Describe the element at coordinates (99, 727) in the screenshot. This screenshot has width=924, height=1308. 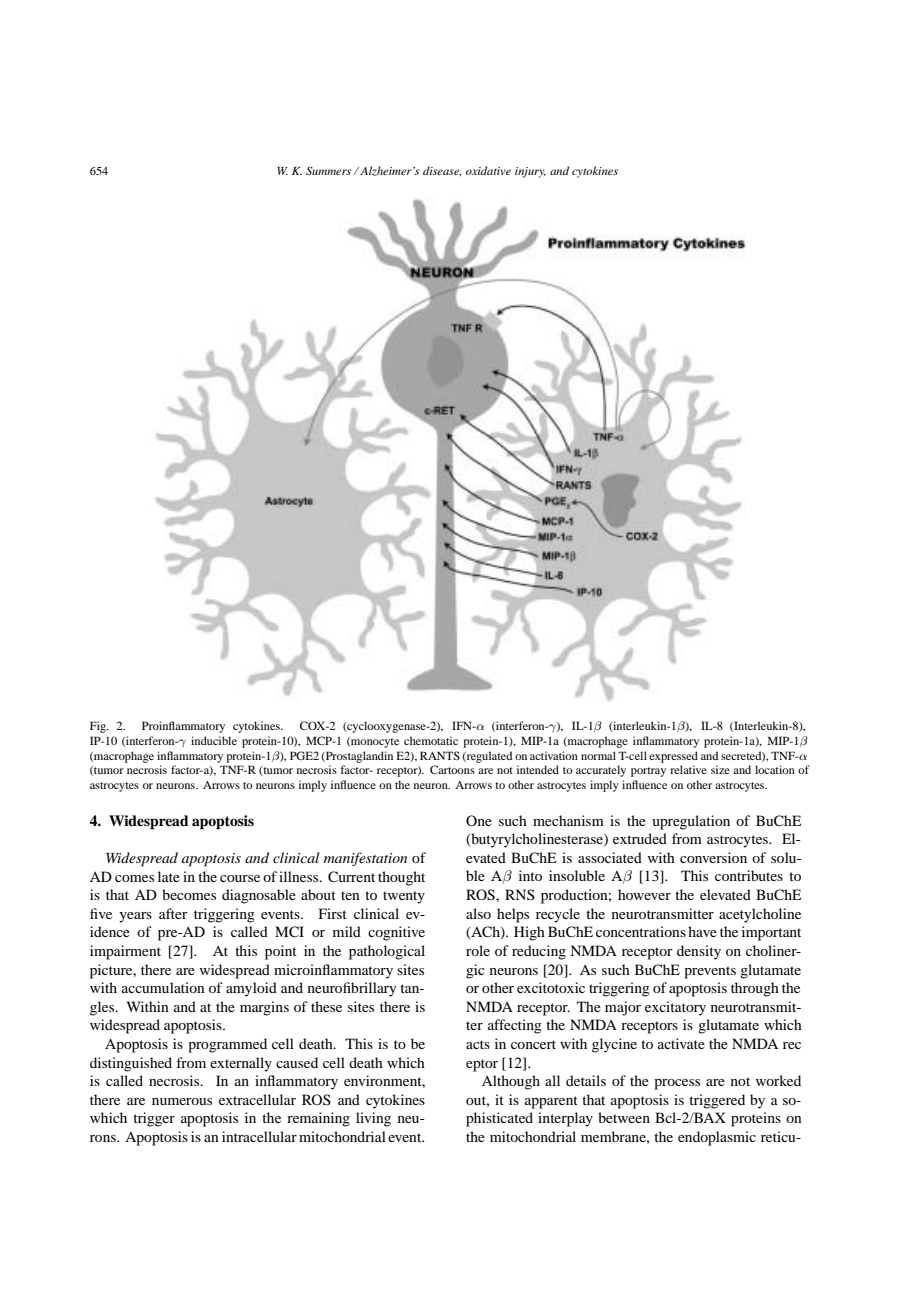
I see `Fig` at that location.
